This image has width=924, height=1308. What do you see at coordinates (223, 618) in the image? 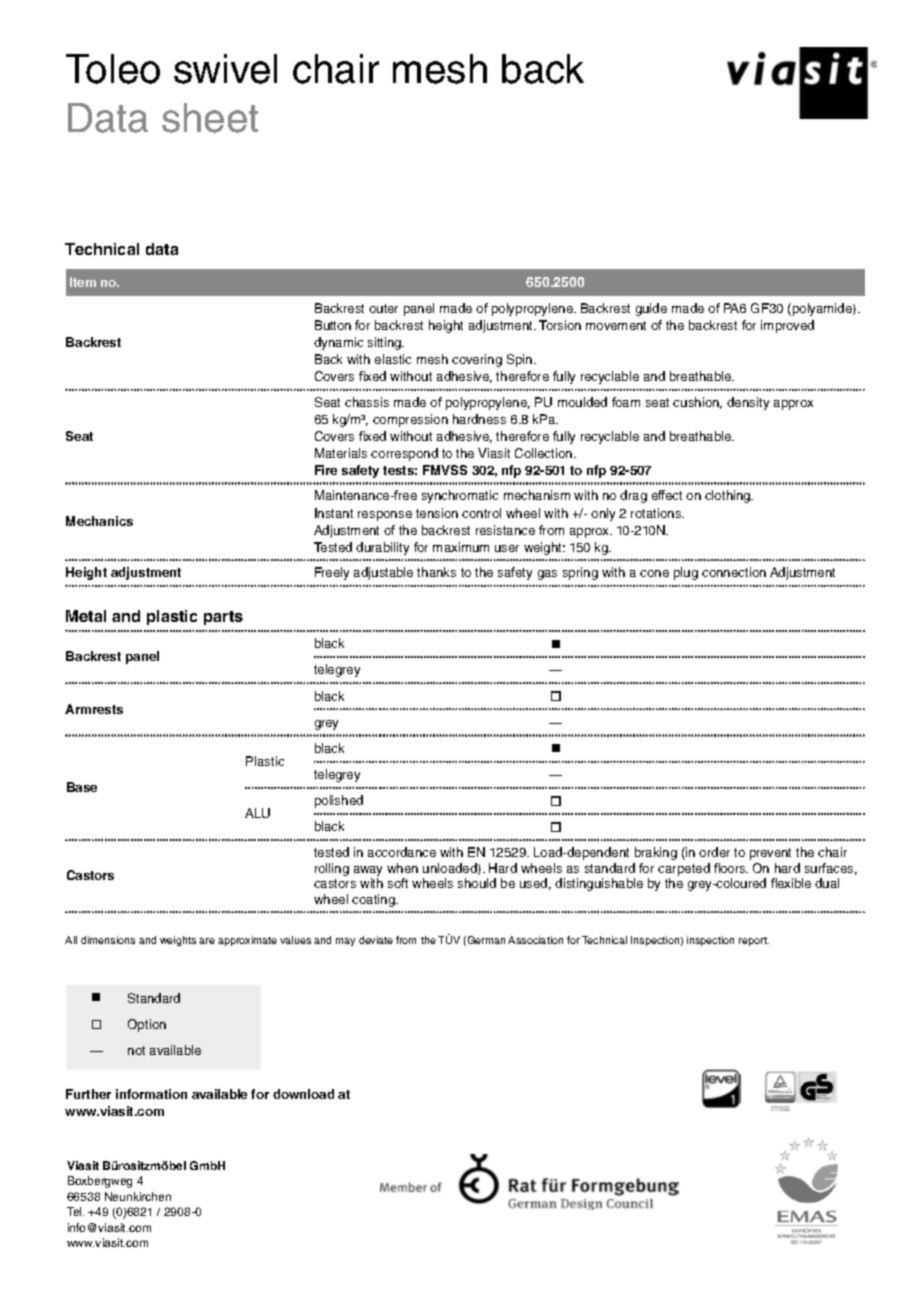
I see `parts` at bounding box center [223, 618].
